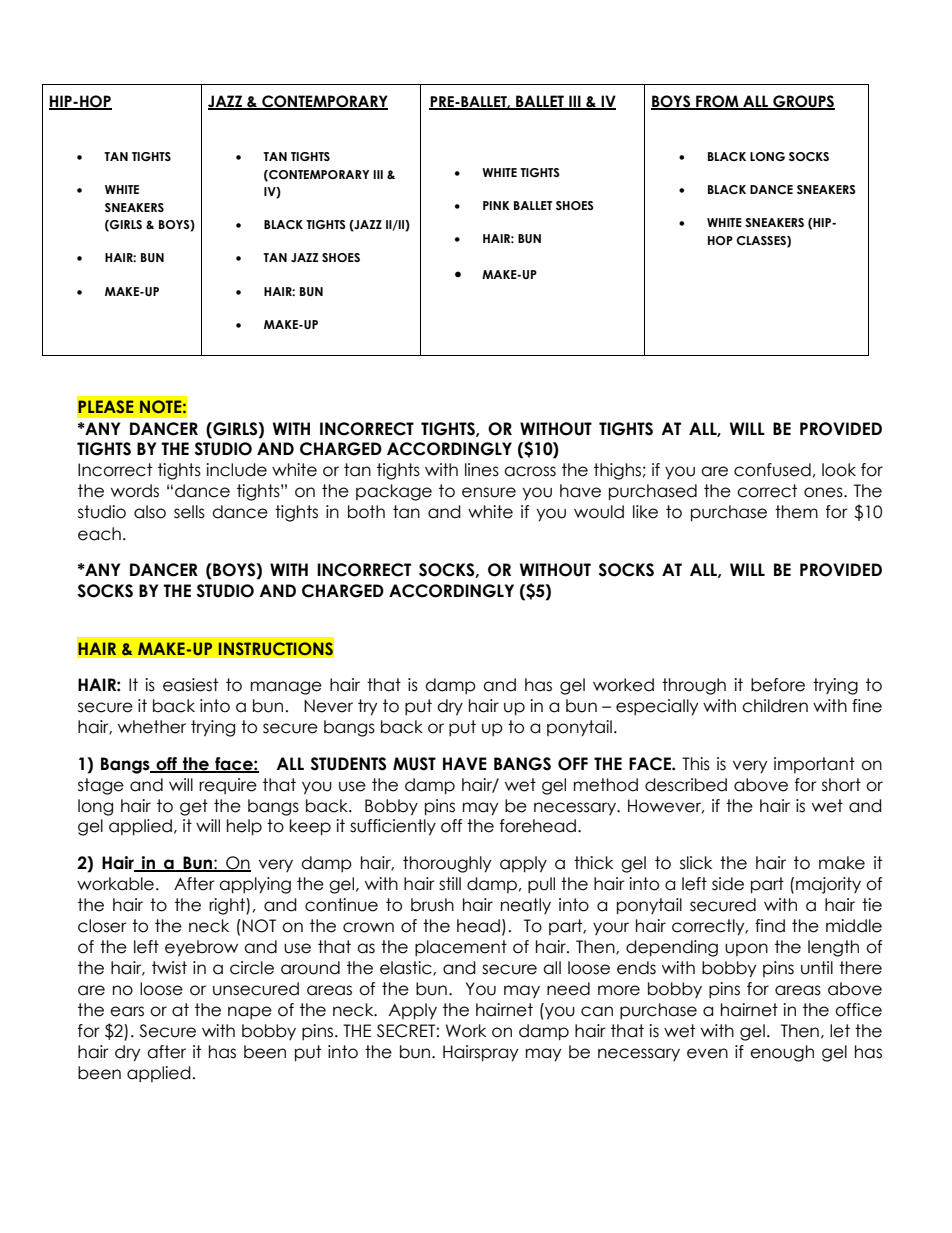 This screenshot has height=1233, width=952. Describe the element at coordinates (414, 764) in the screenshot. I see `MUST` at that location.
